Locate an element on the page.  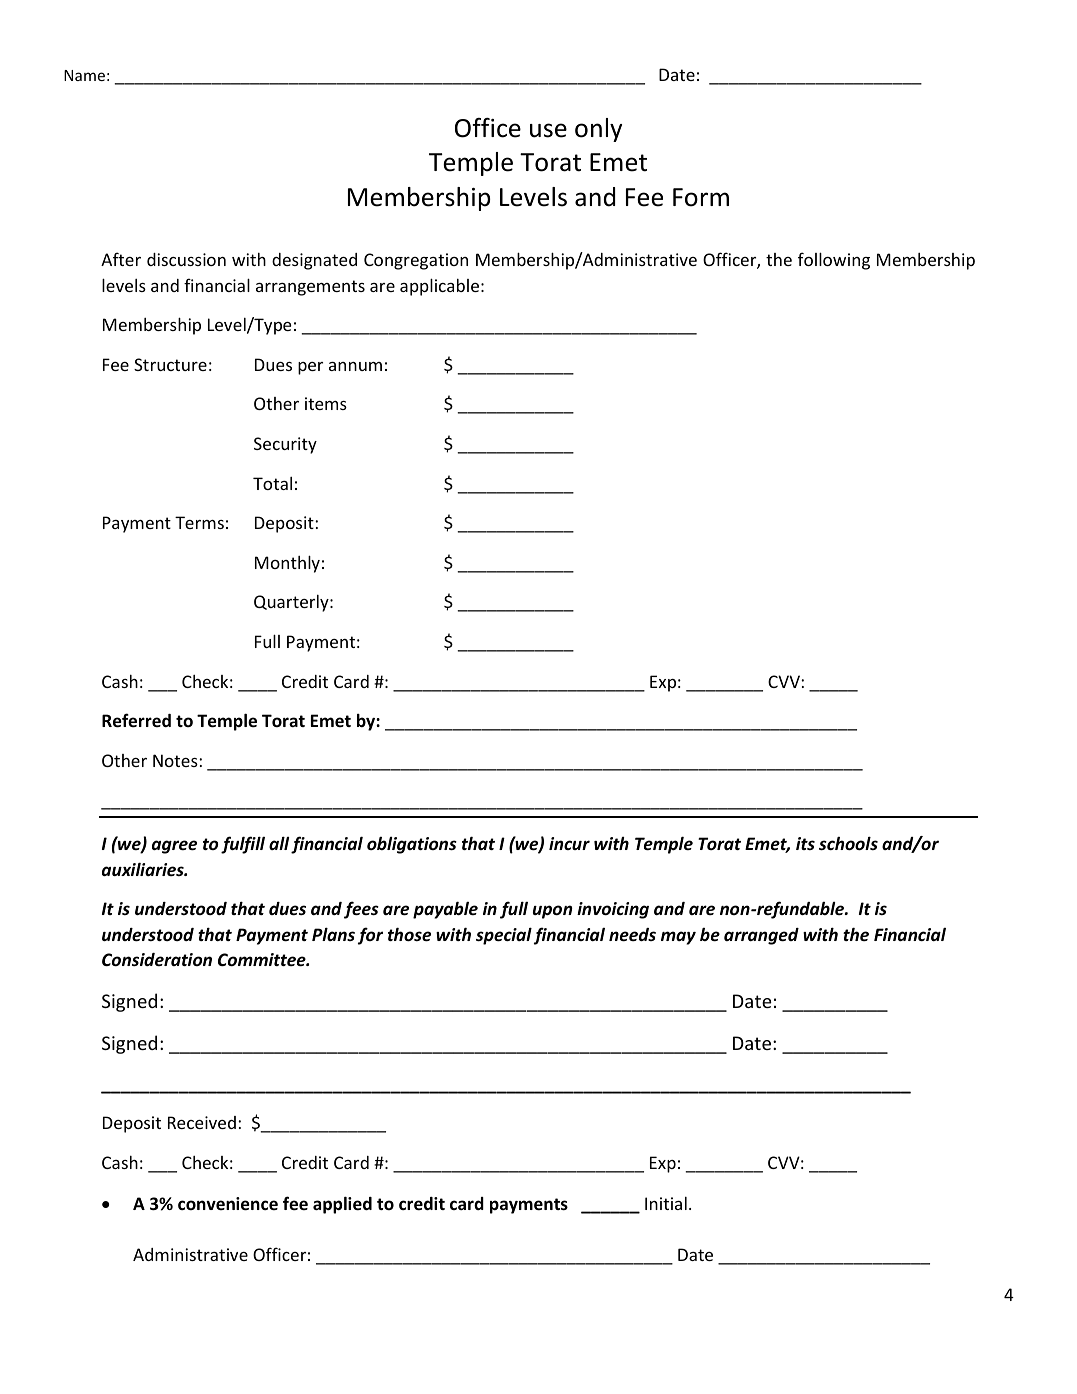
use is located at coordinates (548, 130).
